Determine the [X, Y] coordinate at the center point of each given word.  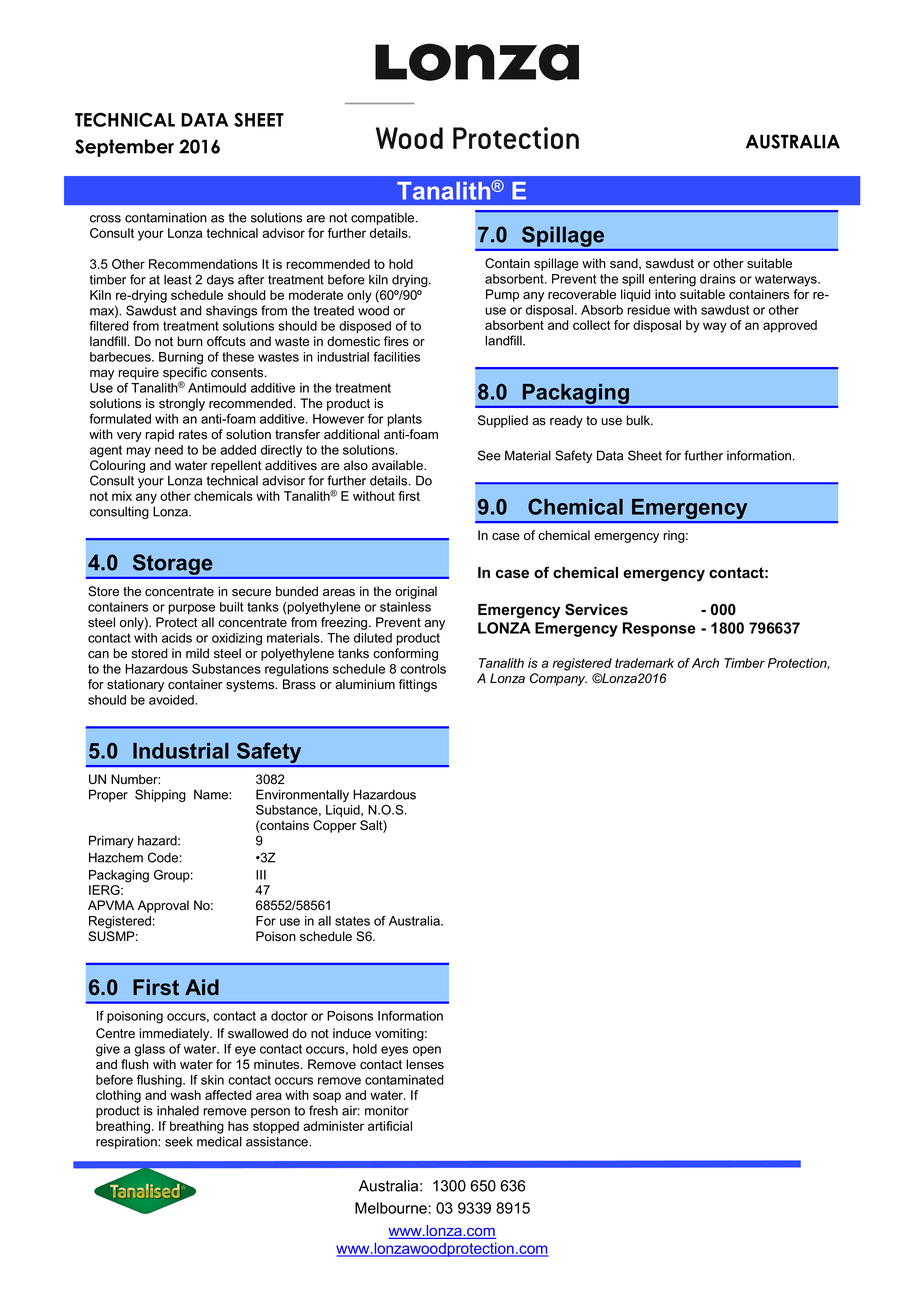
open [427, 1051]
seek [179, 1141]
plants [405, 420]
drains [718, 279]
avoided [172, 700]
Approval [163, 906]
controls [423, 669]
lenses [425, 1064]
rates [193, 435]
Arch [705, 663]
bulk [639, 420]
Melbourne [391, 1208]
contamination [166, 217]
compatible [384, 218]
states [352, 921]
